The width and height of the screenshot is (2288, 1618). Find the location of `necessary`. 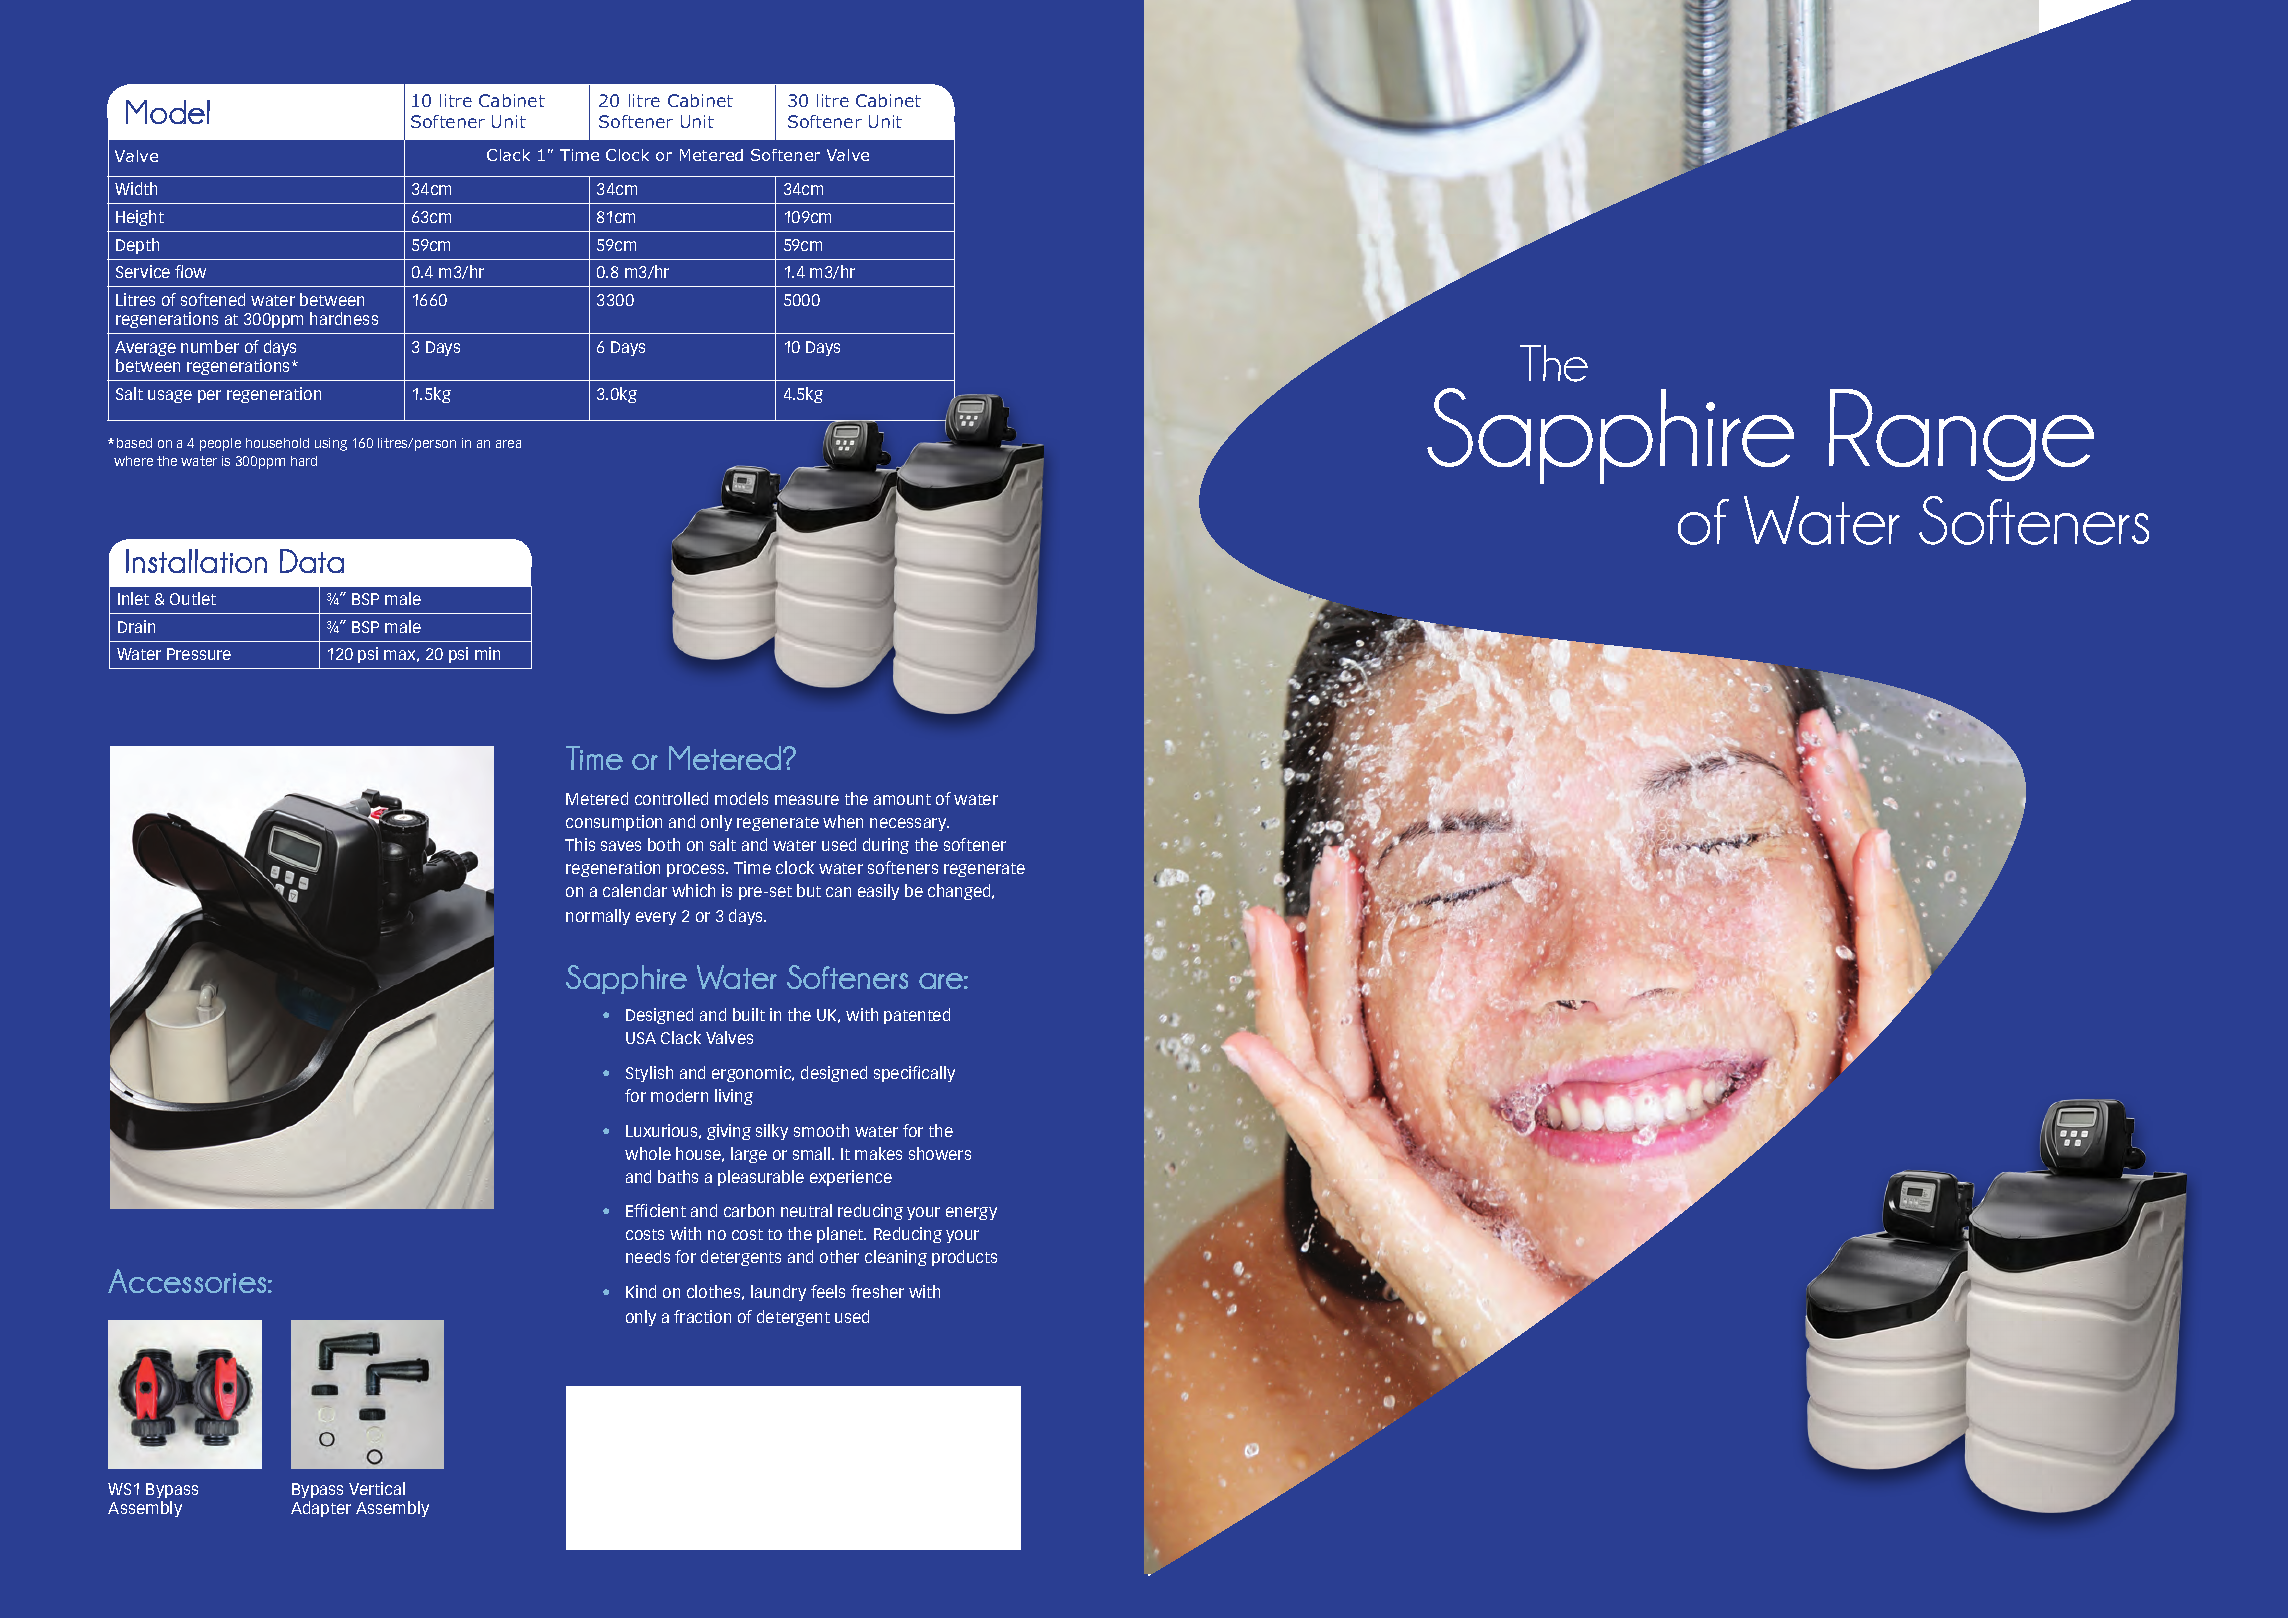

necessary is located at coordinates (909, 824).
